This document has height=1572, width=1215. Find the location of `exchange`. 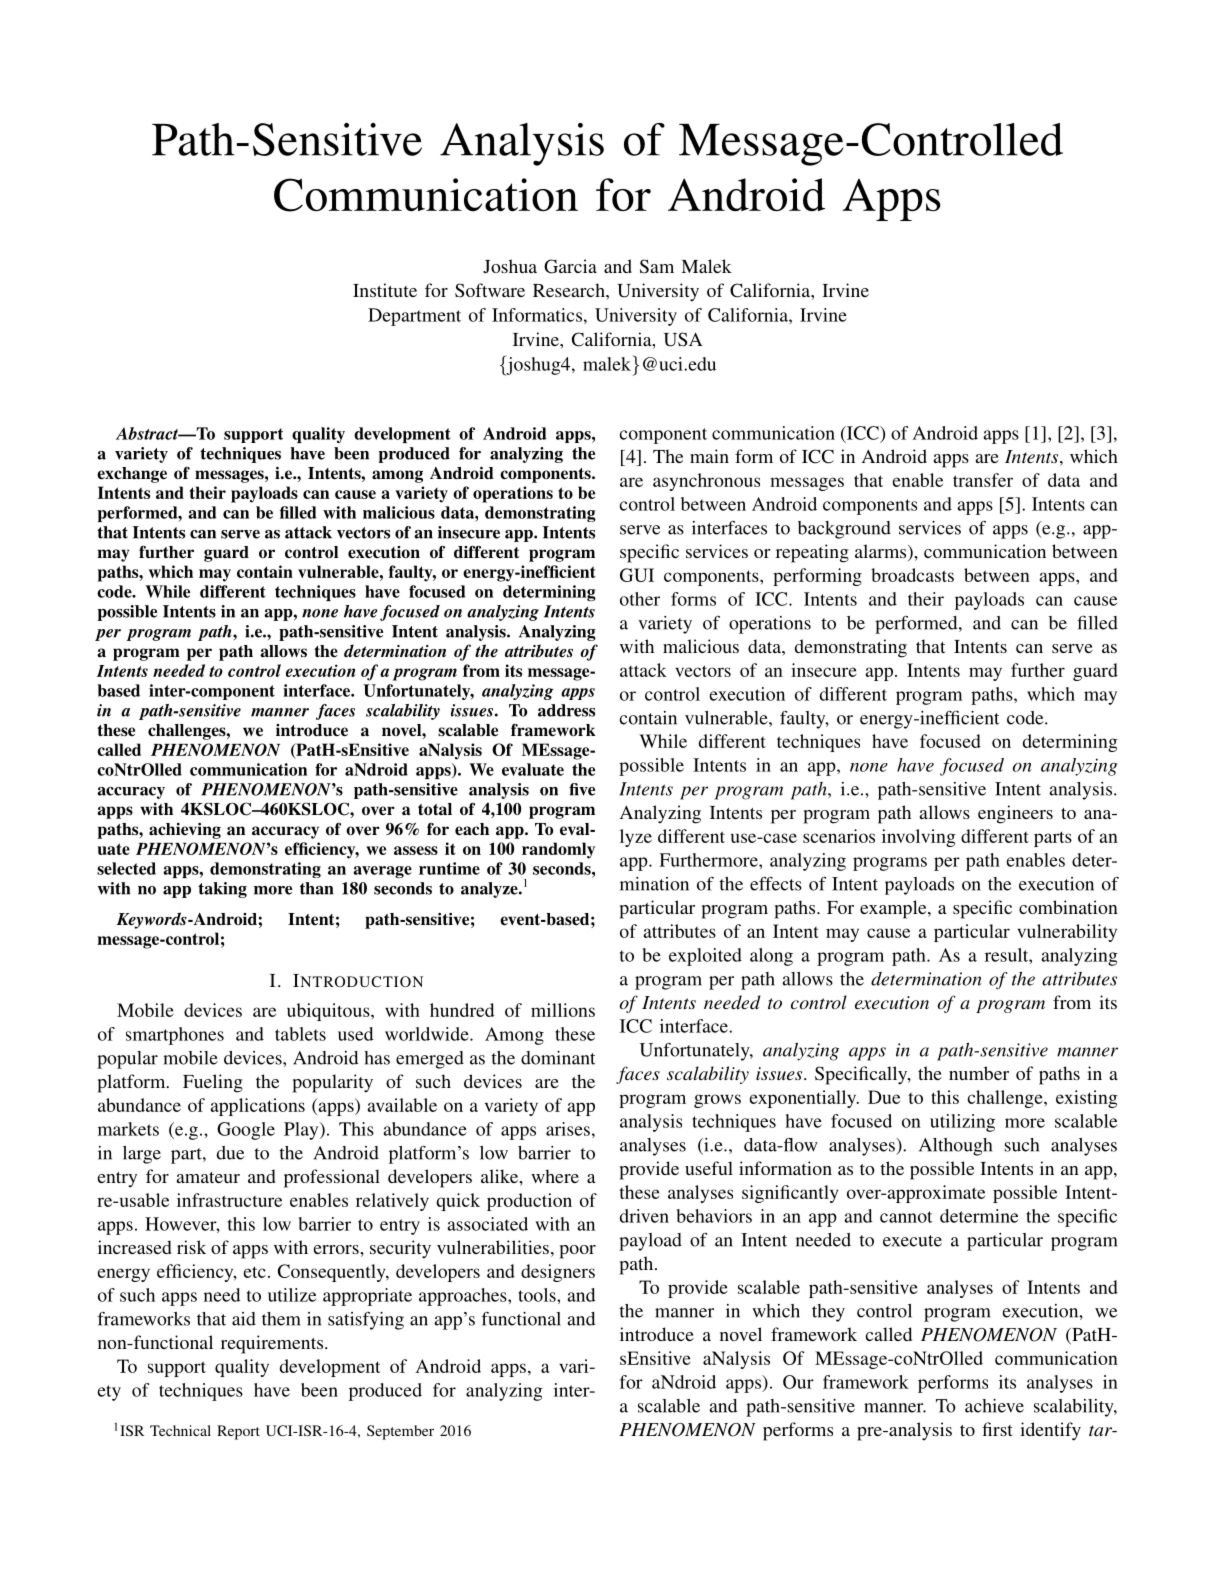

exchange is located at coordinates (132, 475).
